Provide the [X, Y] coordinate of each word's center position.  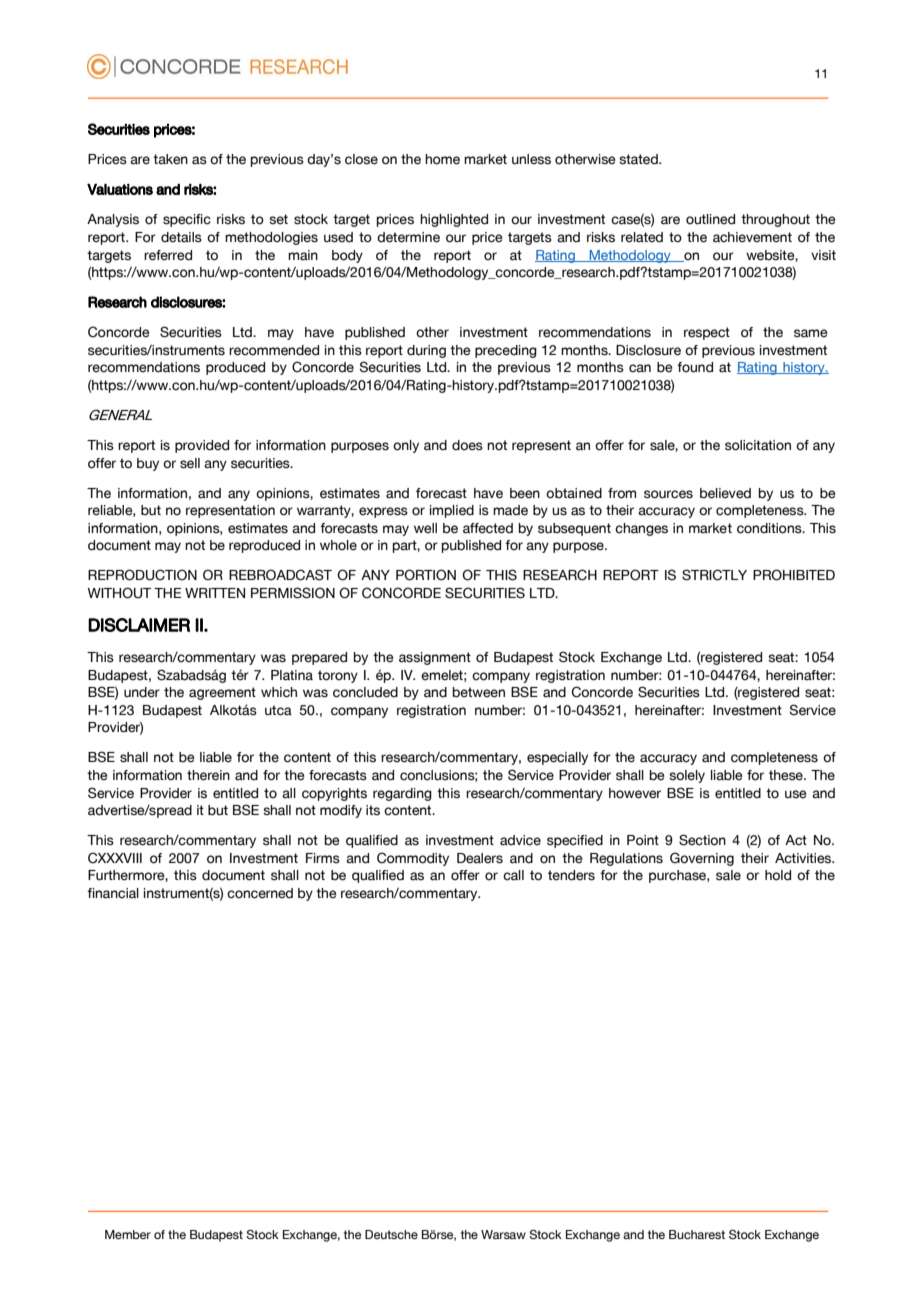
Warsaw [503, 1234]
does [467, 445]
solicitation [758, 445]
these [787, 775]
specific [187, 220]
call [513, 875]
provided [202, 446]
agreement [222, 693]
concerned [260, 893]
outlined [710, 219]
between [479, 692]
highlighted [454, 220]
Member [128, 1234]
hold [778, 875]
